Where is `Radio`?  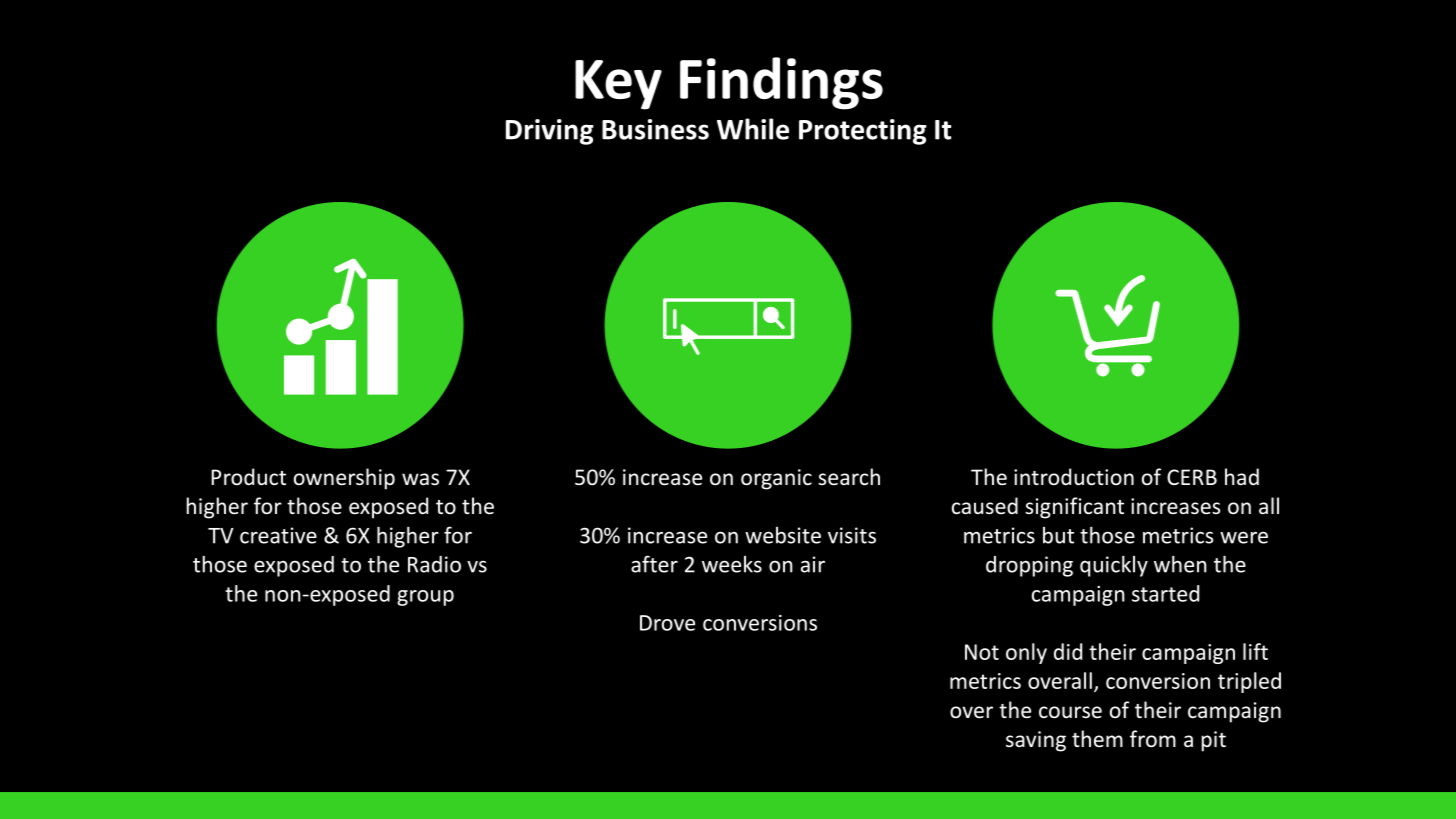 Radio is located at coordinates (434, 564).
